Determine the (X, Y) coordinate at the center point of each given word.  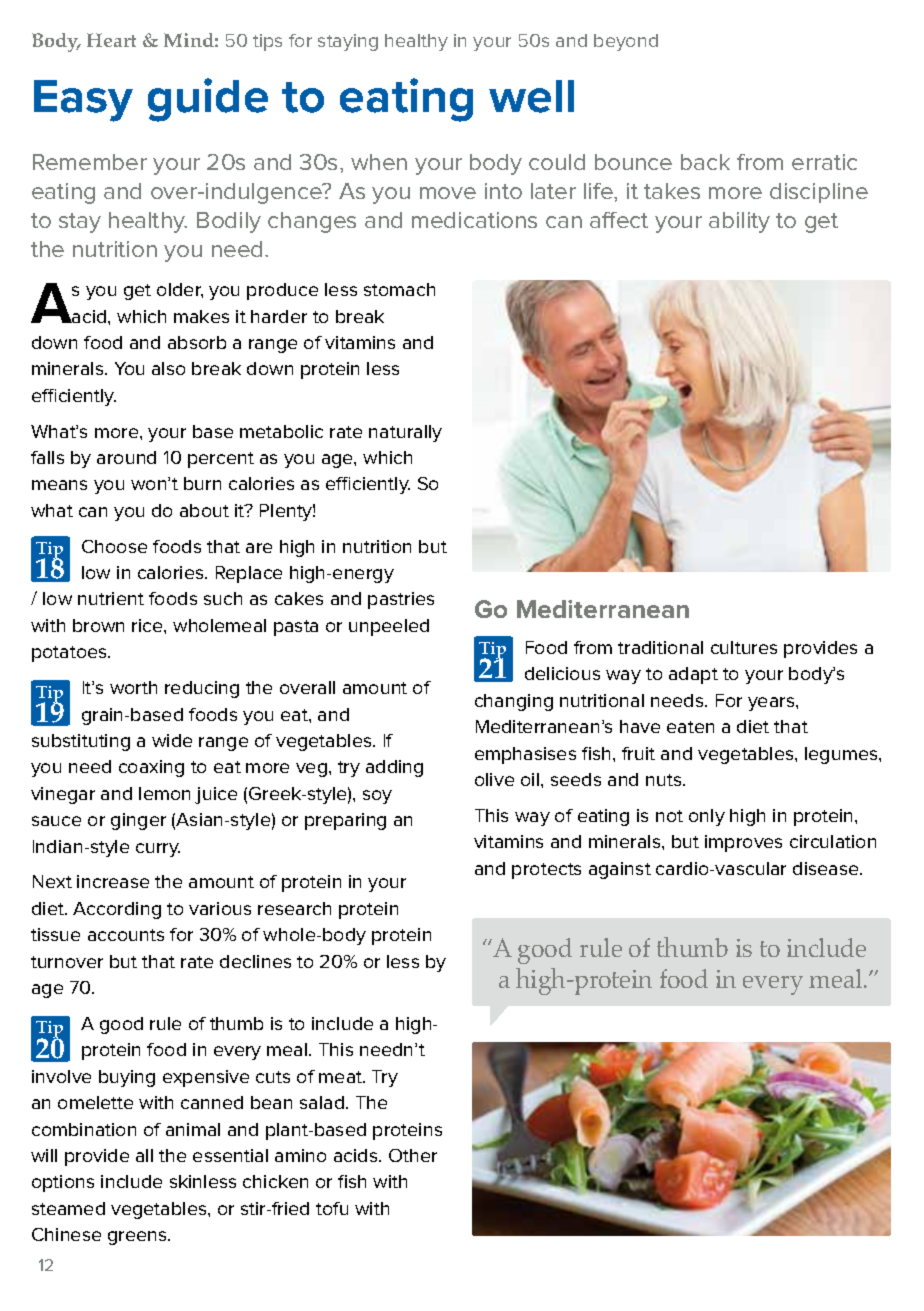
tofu (332, 1208)
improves (743, 843)
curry (158, 850)
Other (413, 1155)
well (531, 96)
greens (139, 1238)
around (126, 457)
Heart (111, 40)
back (705, 162)
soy (377, 797)
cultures (744, 647)
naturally (405, 433)
